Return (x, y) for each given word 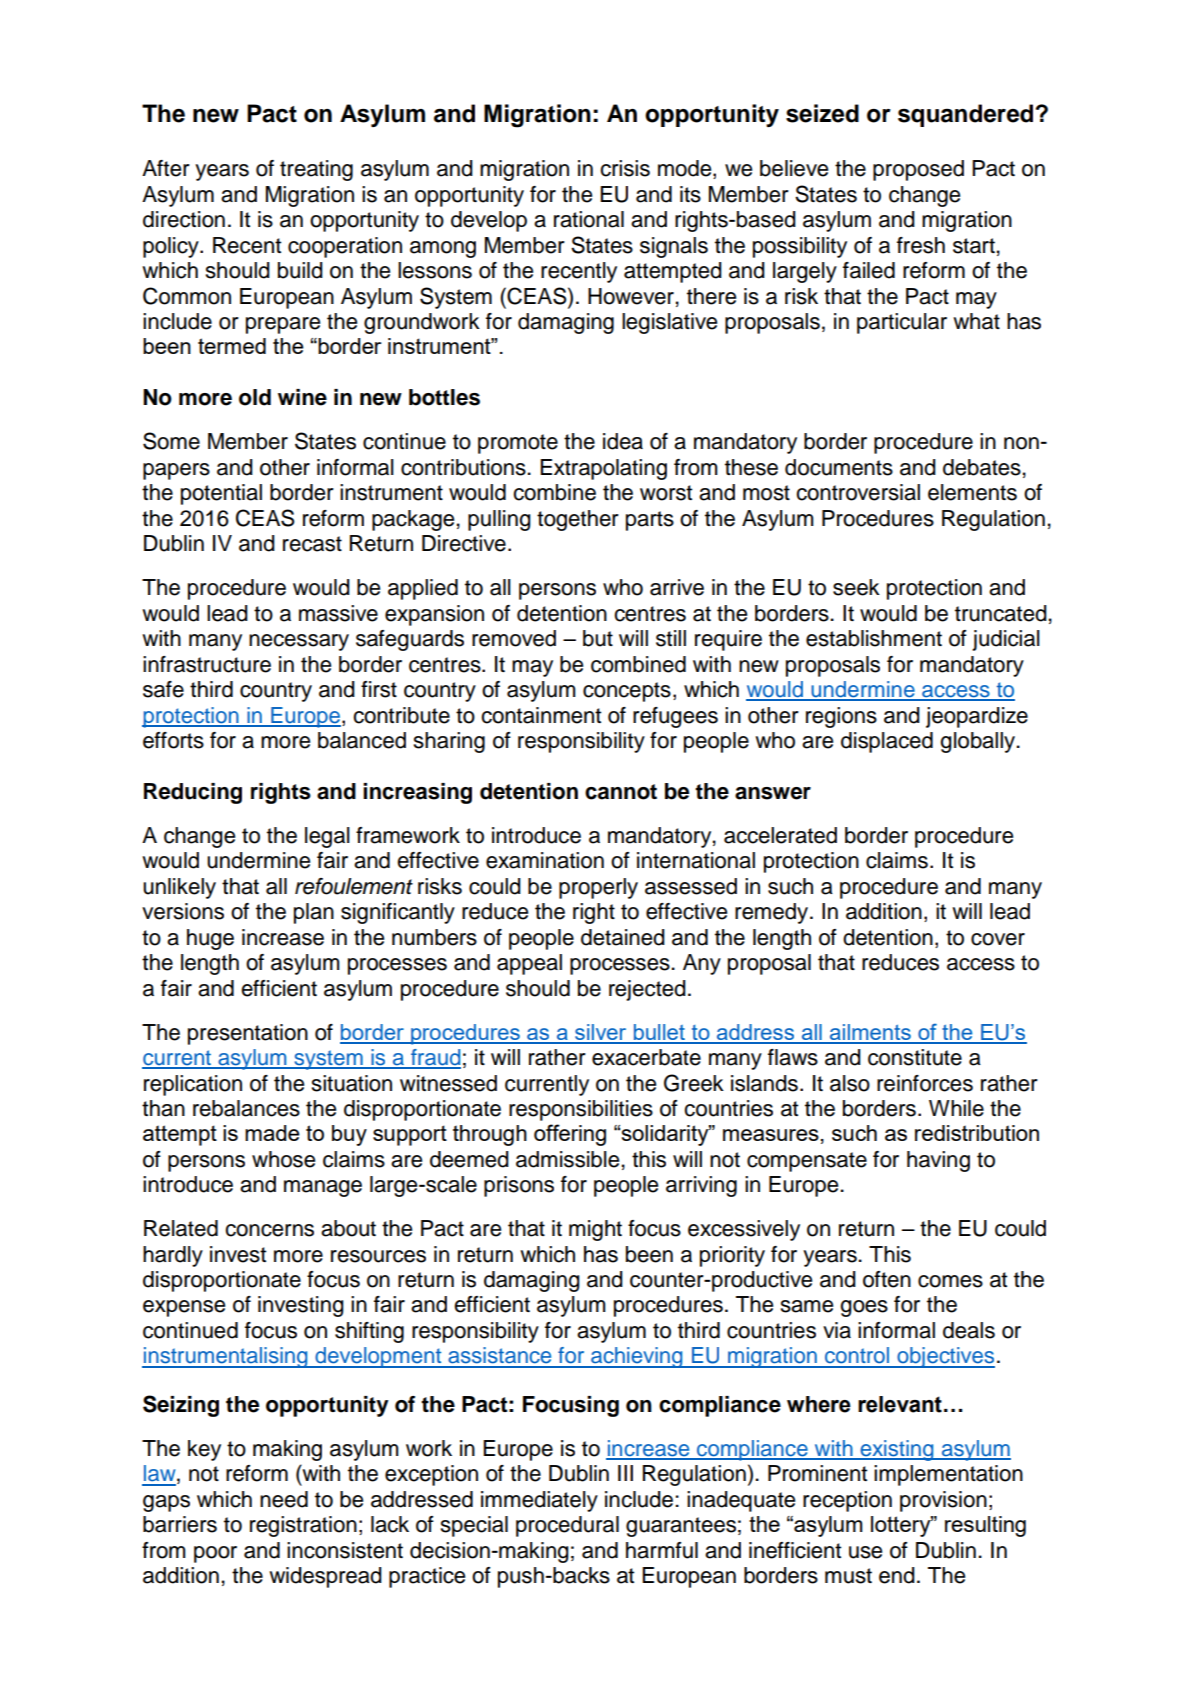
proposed (918, 170)
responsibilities (581, 1110)
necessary (299, 642)
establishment (874, 638)
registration (303, 1526)
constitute (915, 1057)
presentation (248, 1034)
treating (316, 170)
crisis (625, 168)
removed (514, 638)
